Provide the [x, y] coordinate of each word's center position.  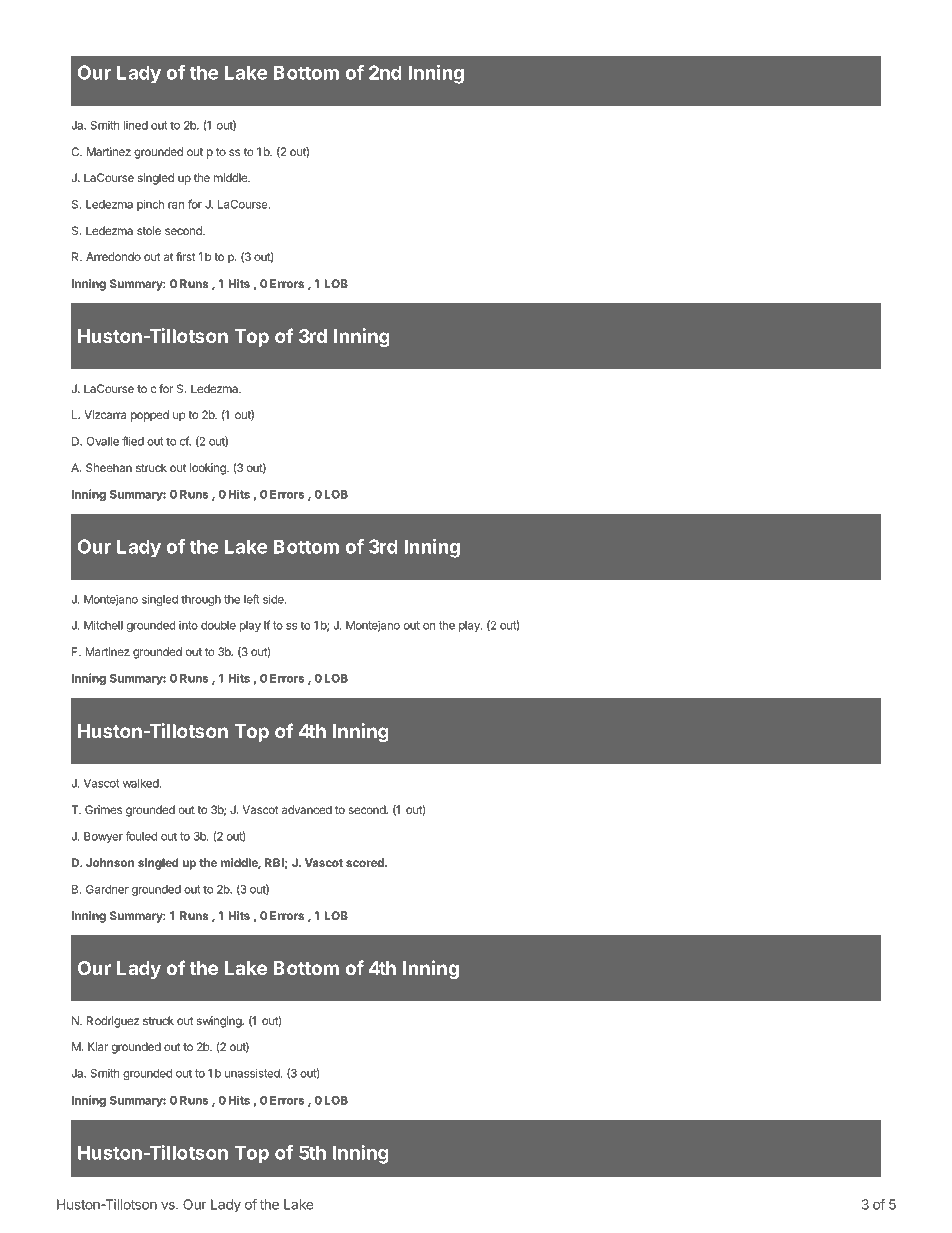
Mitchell [103, 625]
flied [133, 441]
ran [176, 205]
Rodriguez [113, 1022]
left [252, 599]
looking [209, 469]
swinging [220, 1022]
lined [136, 125]
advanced [307, 809]
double [218, 625]
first [186, 256]
